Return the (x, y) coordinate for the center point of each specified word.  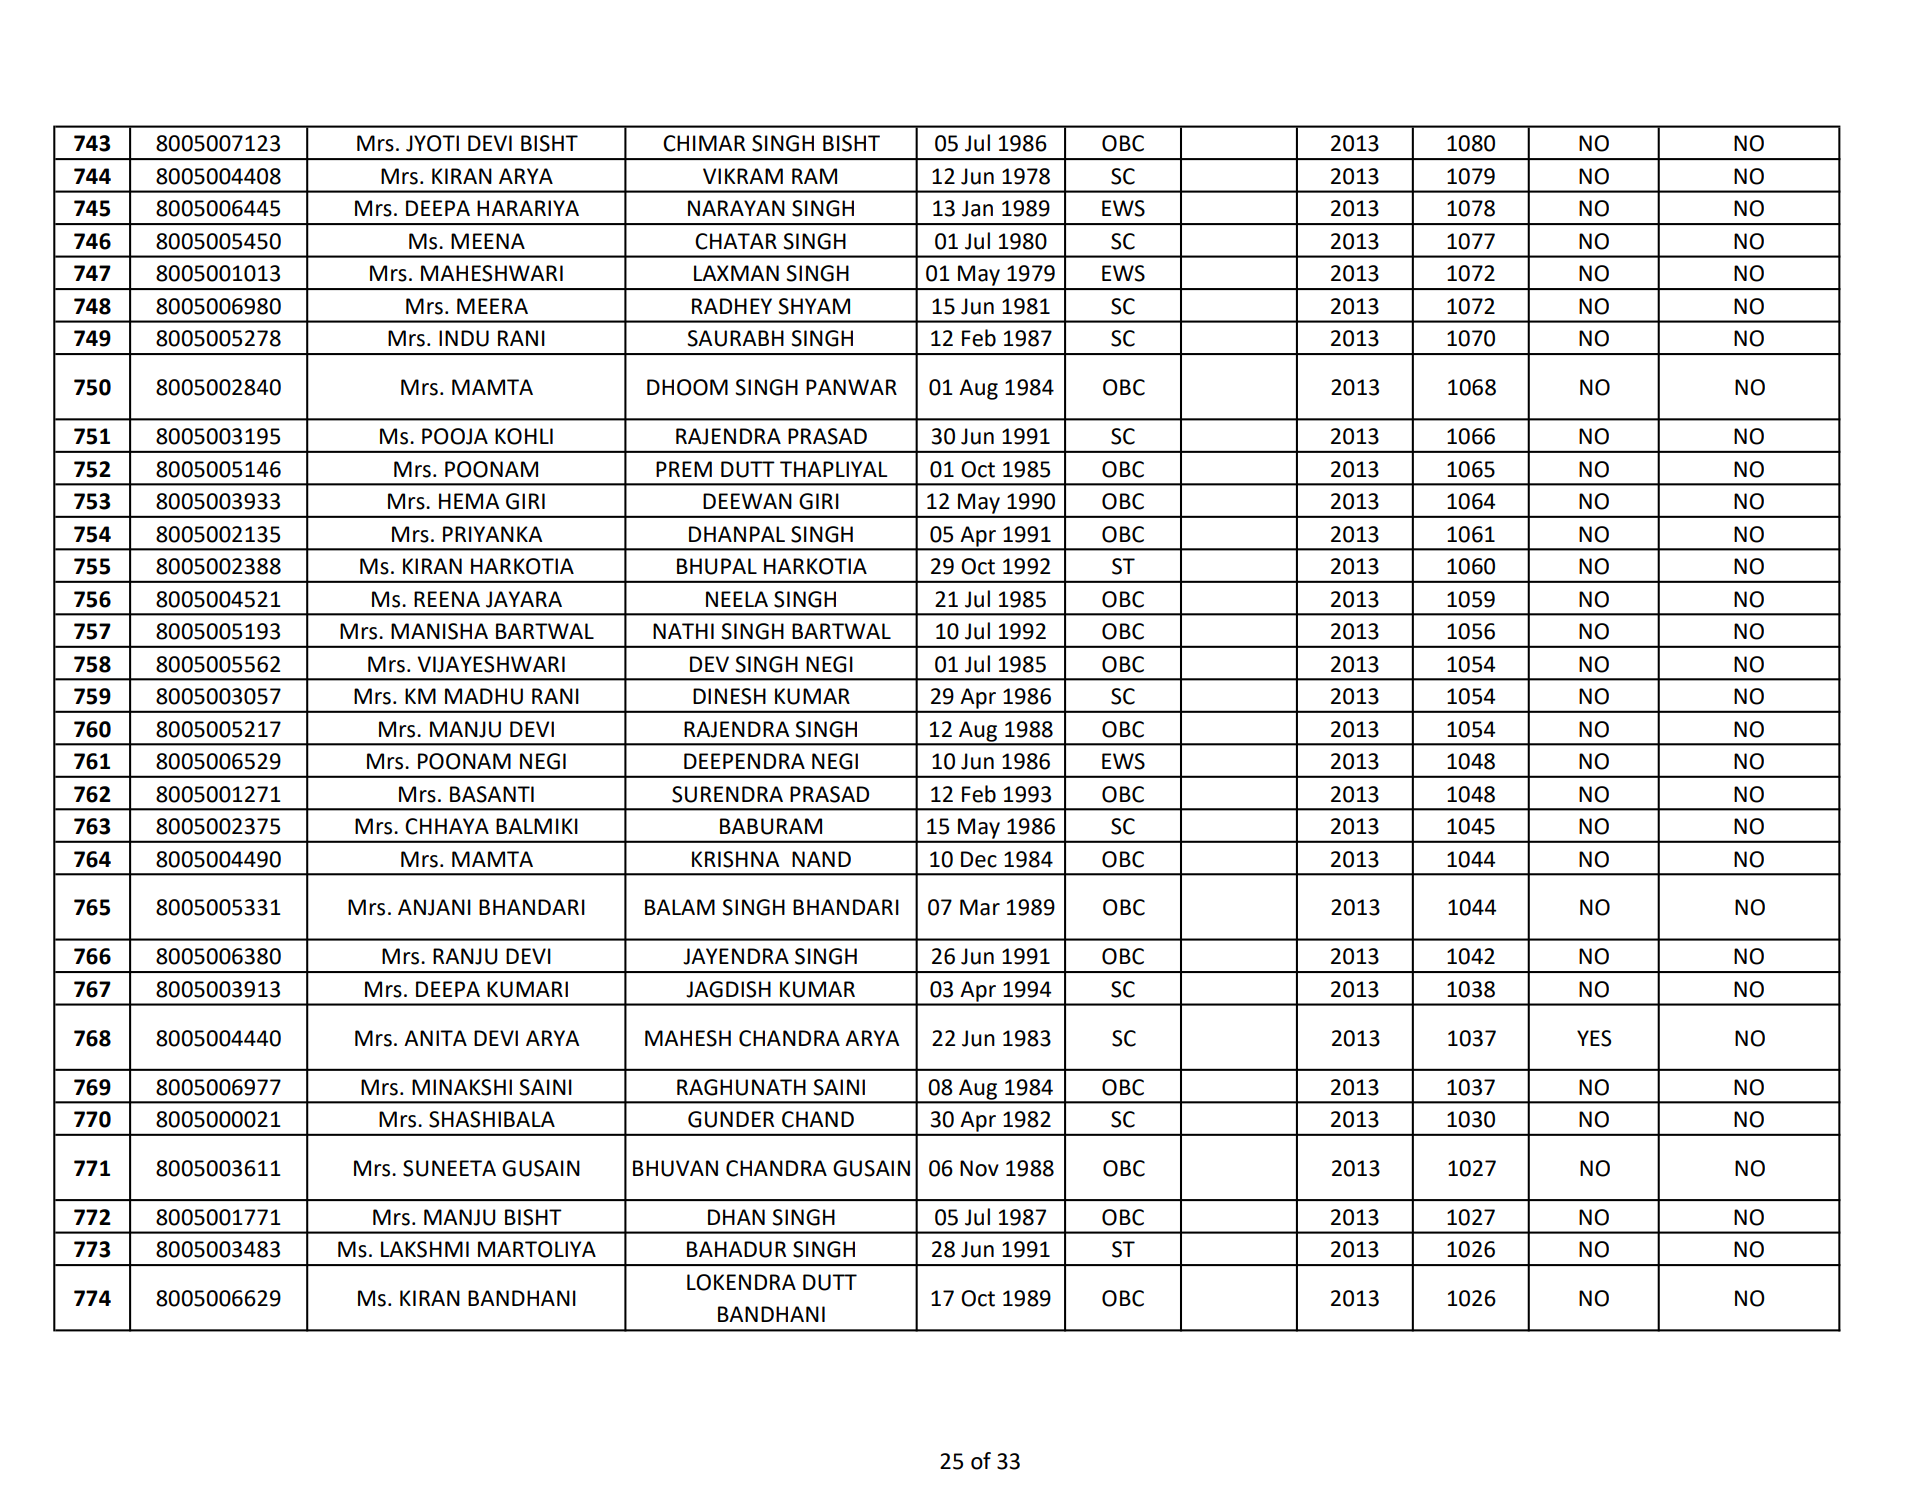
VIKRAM (743, 176)
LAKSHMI (425, 1249)
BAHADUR (736, 1249)
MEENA (488, 241)
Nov (979, 1168)
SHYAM (814, 306)
